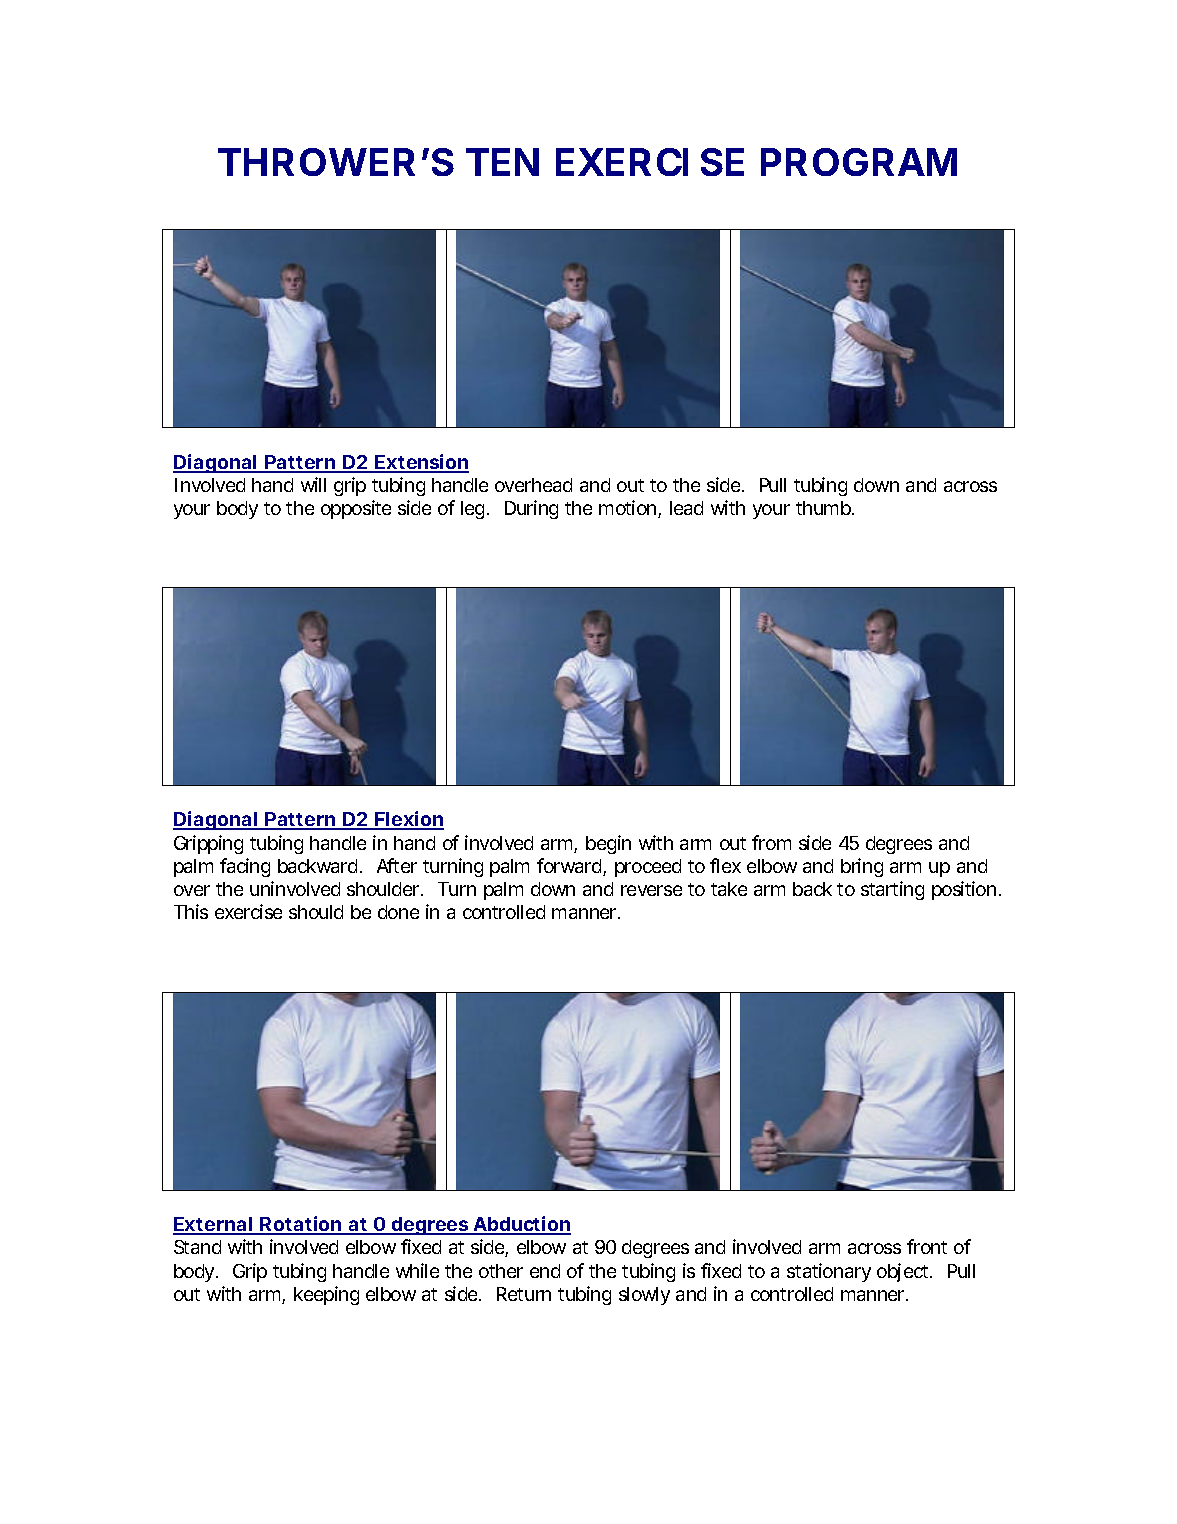 The image size is (1177, 1524). I want to click on Extension, so click(421, 463).
